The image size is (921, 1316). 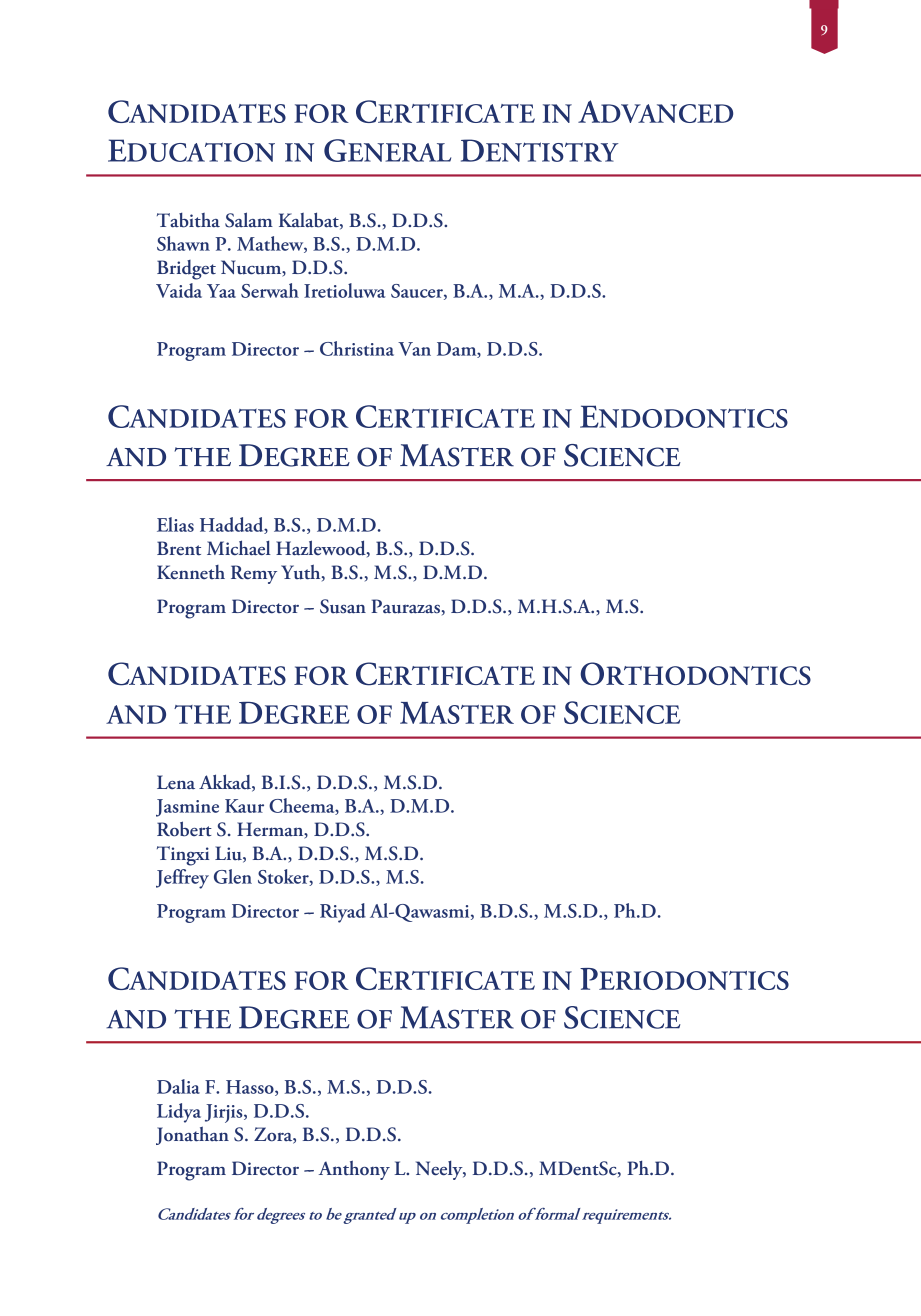 What do you see at coordinates (191, 572) in the image?
I see `Kenneth` at bounding box center [191, 572].
